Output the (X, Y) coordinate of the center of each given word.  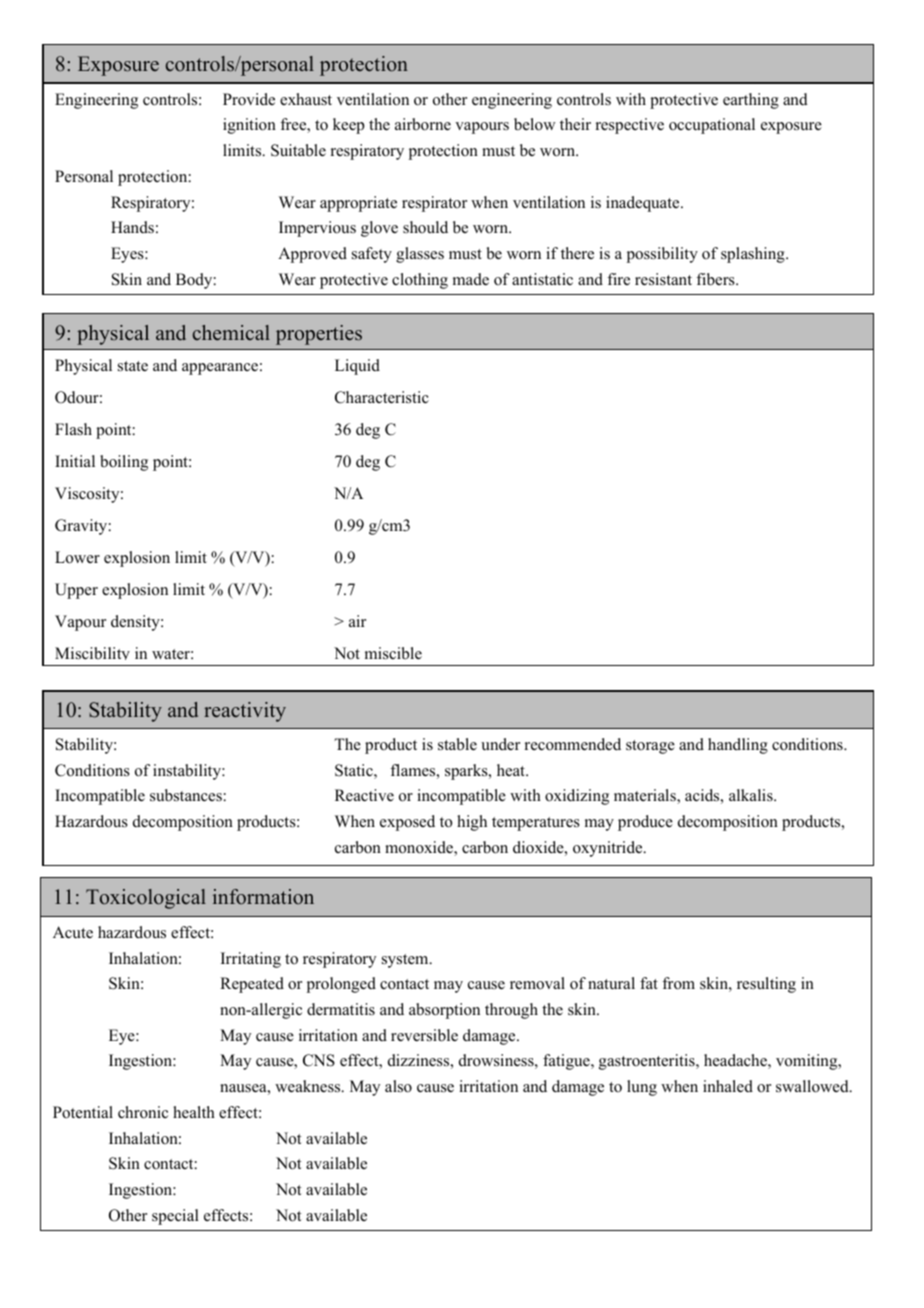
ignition (249, 126)
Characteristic (382, 397)
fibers (716, 279)
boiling (124, 463)
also (398, 1086)
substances (186, 795)
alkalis (752, 795)
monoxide (420, 848)
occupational (712, 126)
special (175, 1217)
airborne (423, 124)
